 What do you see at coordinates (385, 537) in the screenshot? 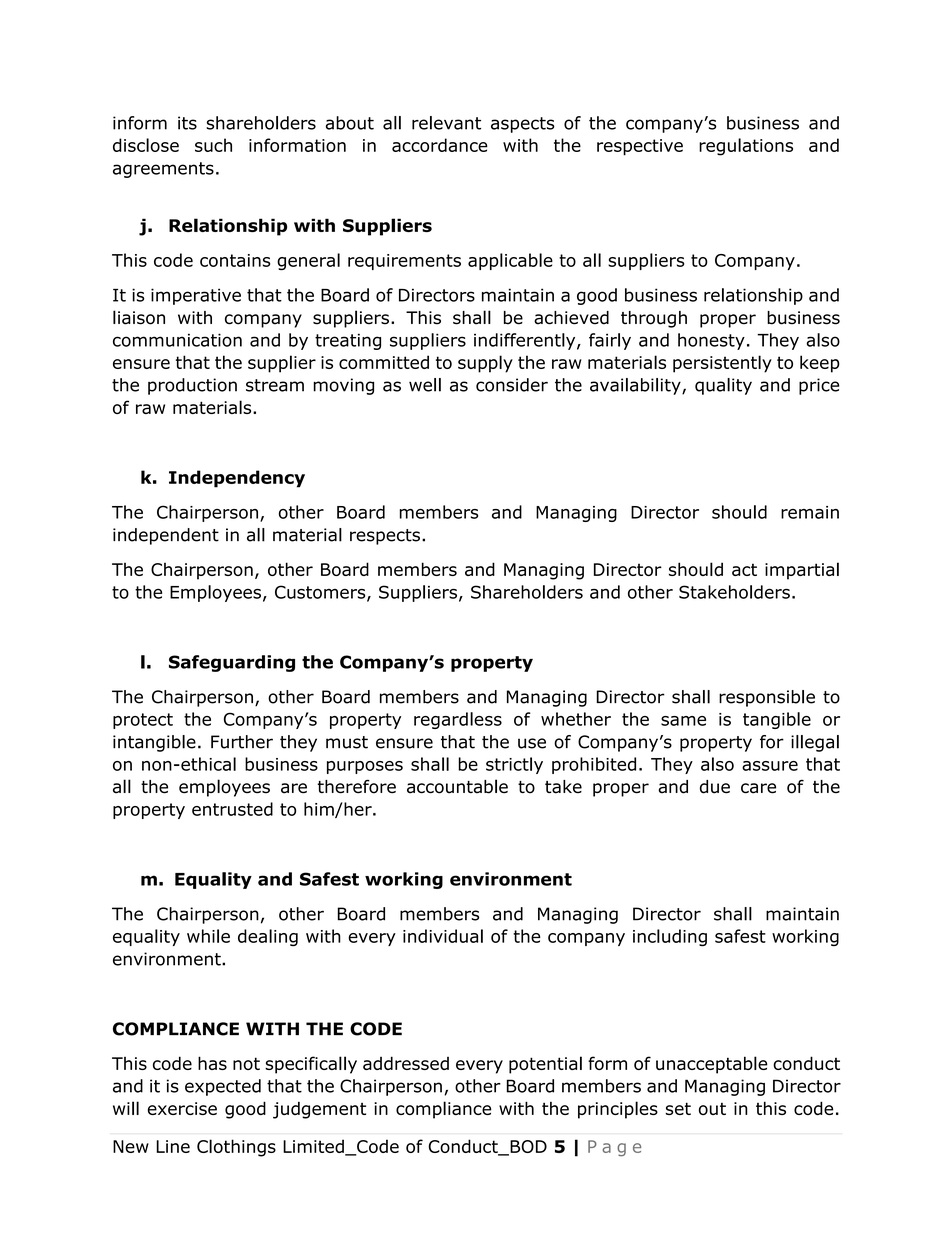
I see `respects` at bounding box center [385, 537].
